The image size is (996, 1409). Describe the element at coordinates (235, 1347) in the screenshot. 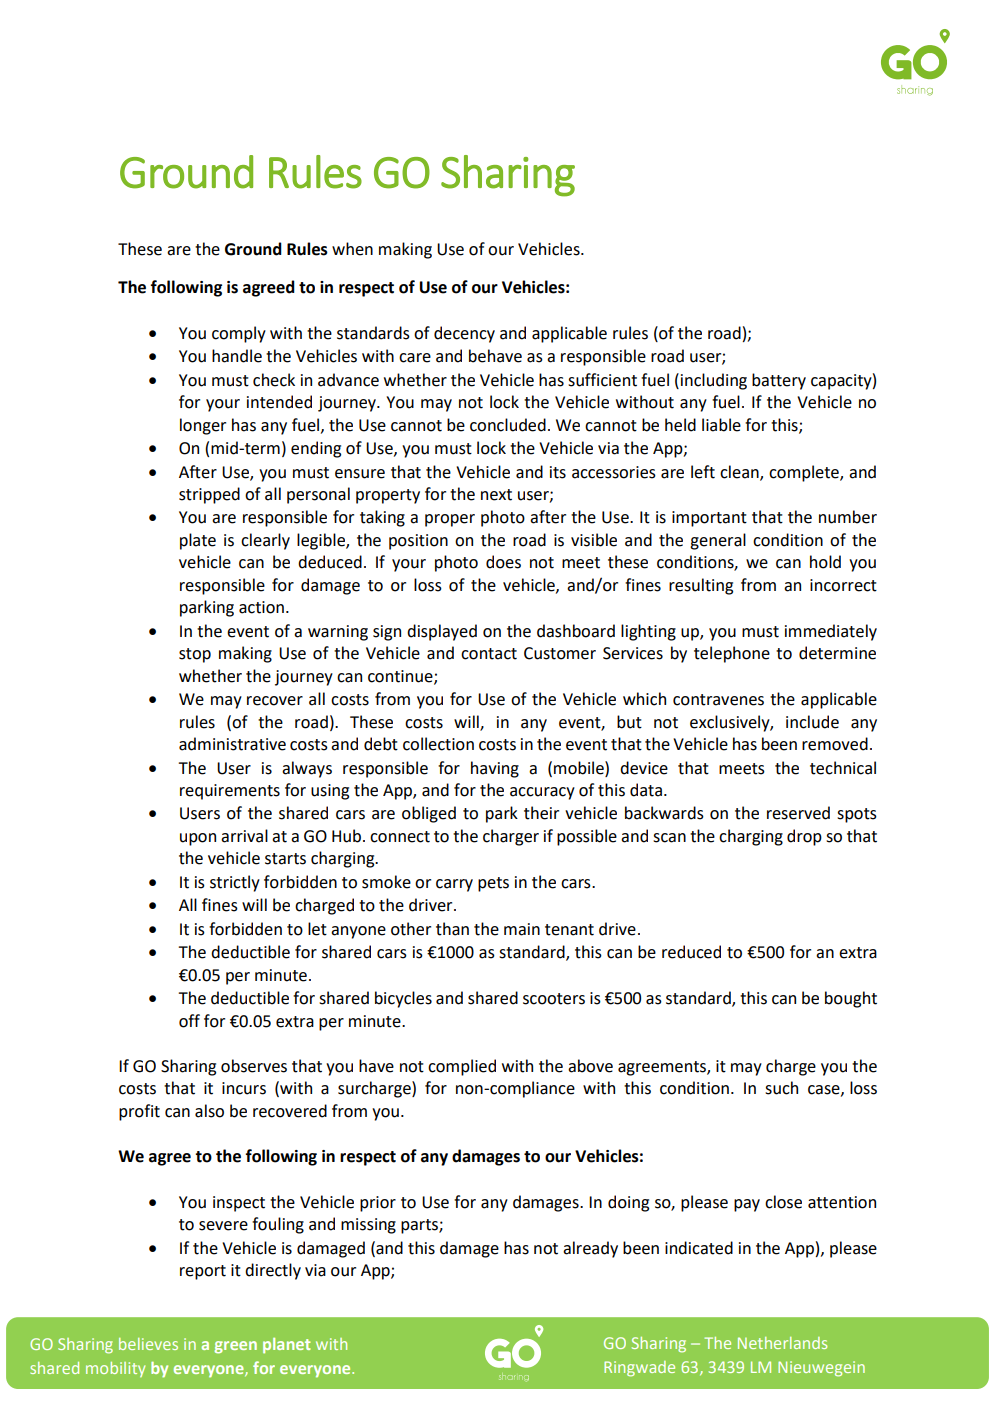

I see `green` at that location.
